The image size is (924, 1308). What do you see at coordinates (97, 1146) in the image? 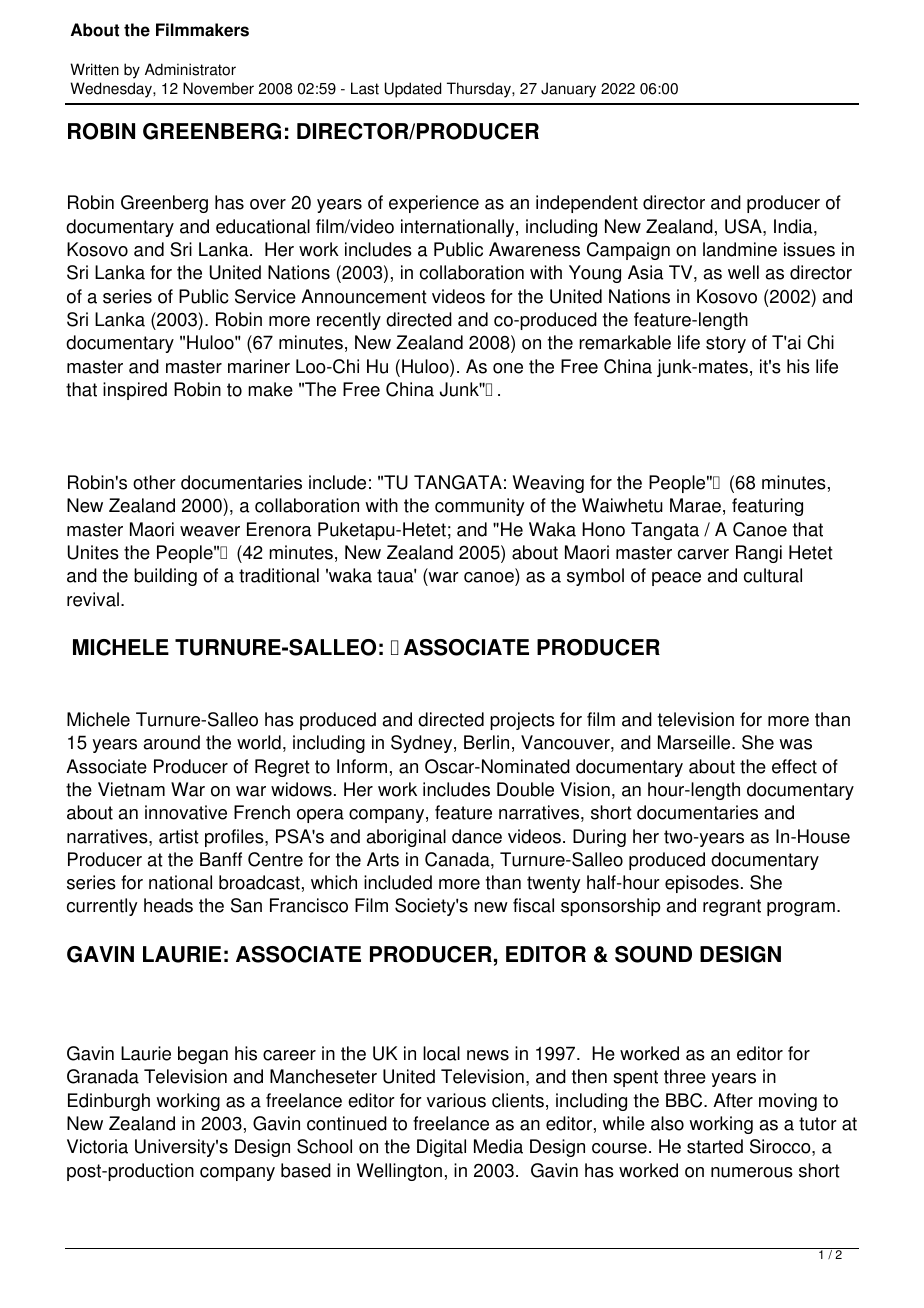
I see `Victoria` at bounding box center [97, 1146].
